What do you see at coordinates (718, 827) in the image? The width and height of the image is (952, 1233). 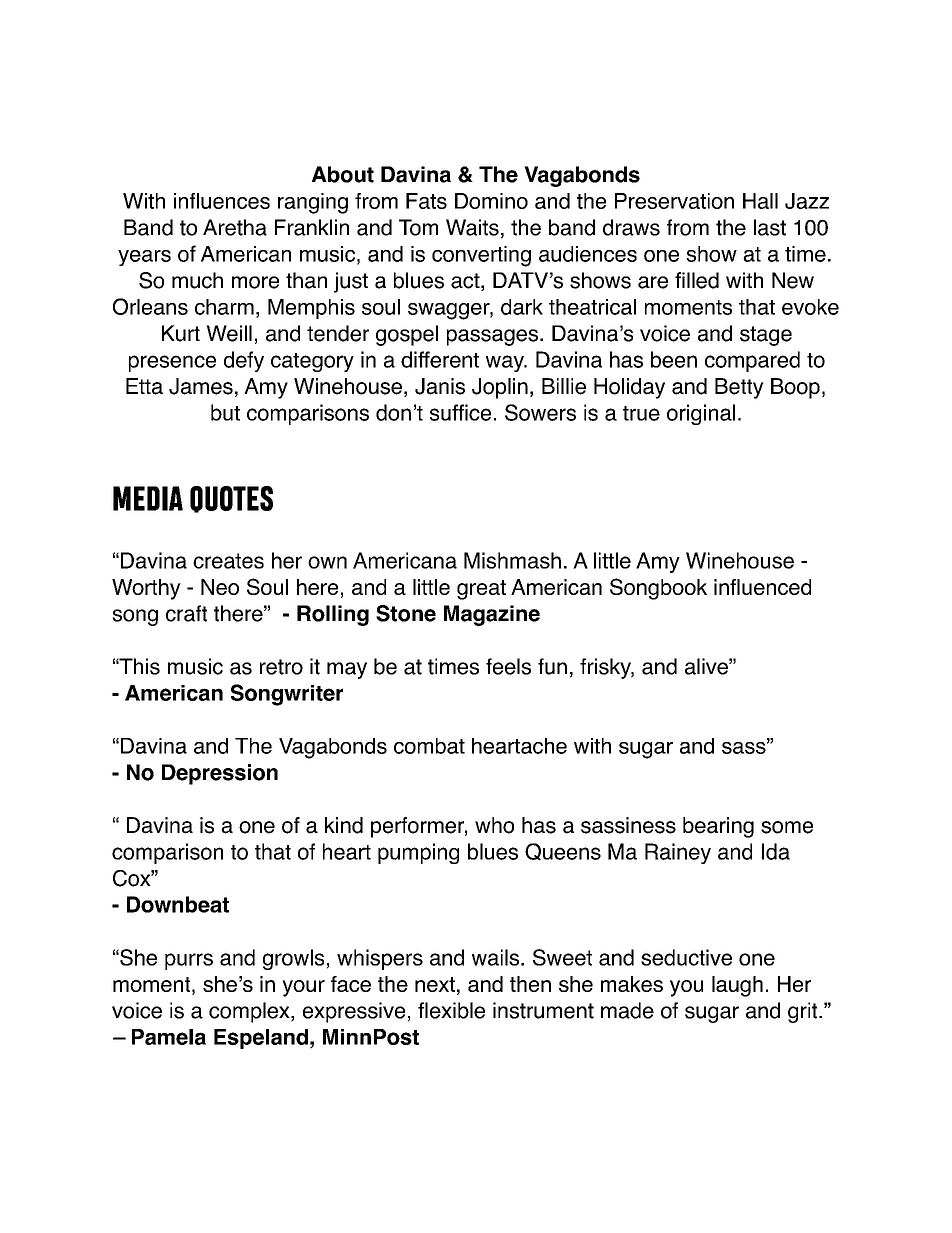 I see `bearing` at bounding box center [718, 827].
